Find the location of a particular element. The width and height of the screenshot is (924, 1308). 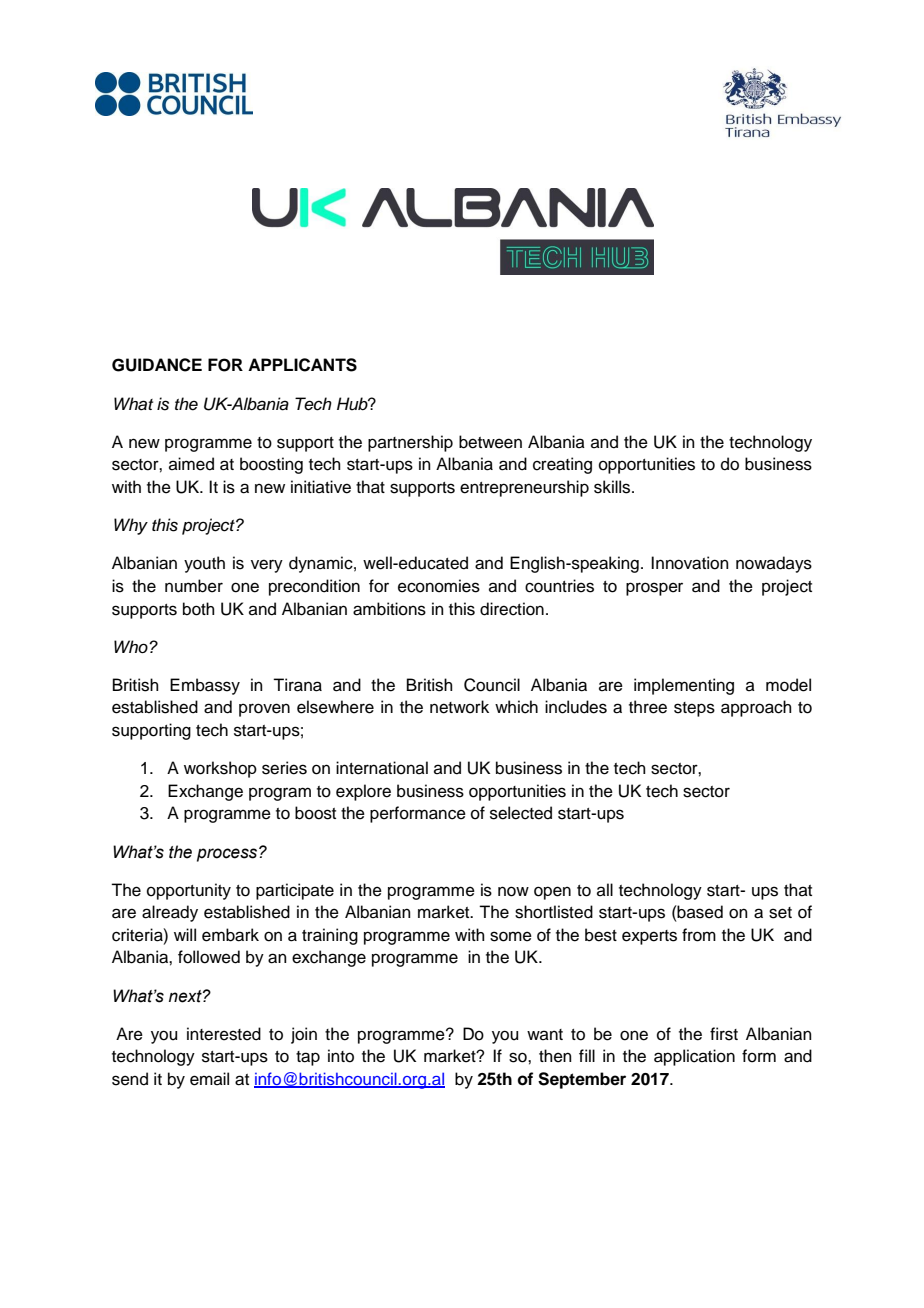

between is located at coordinates (490, 442).
